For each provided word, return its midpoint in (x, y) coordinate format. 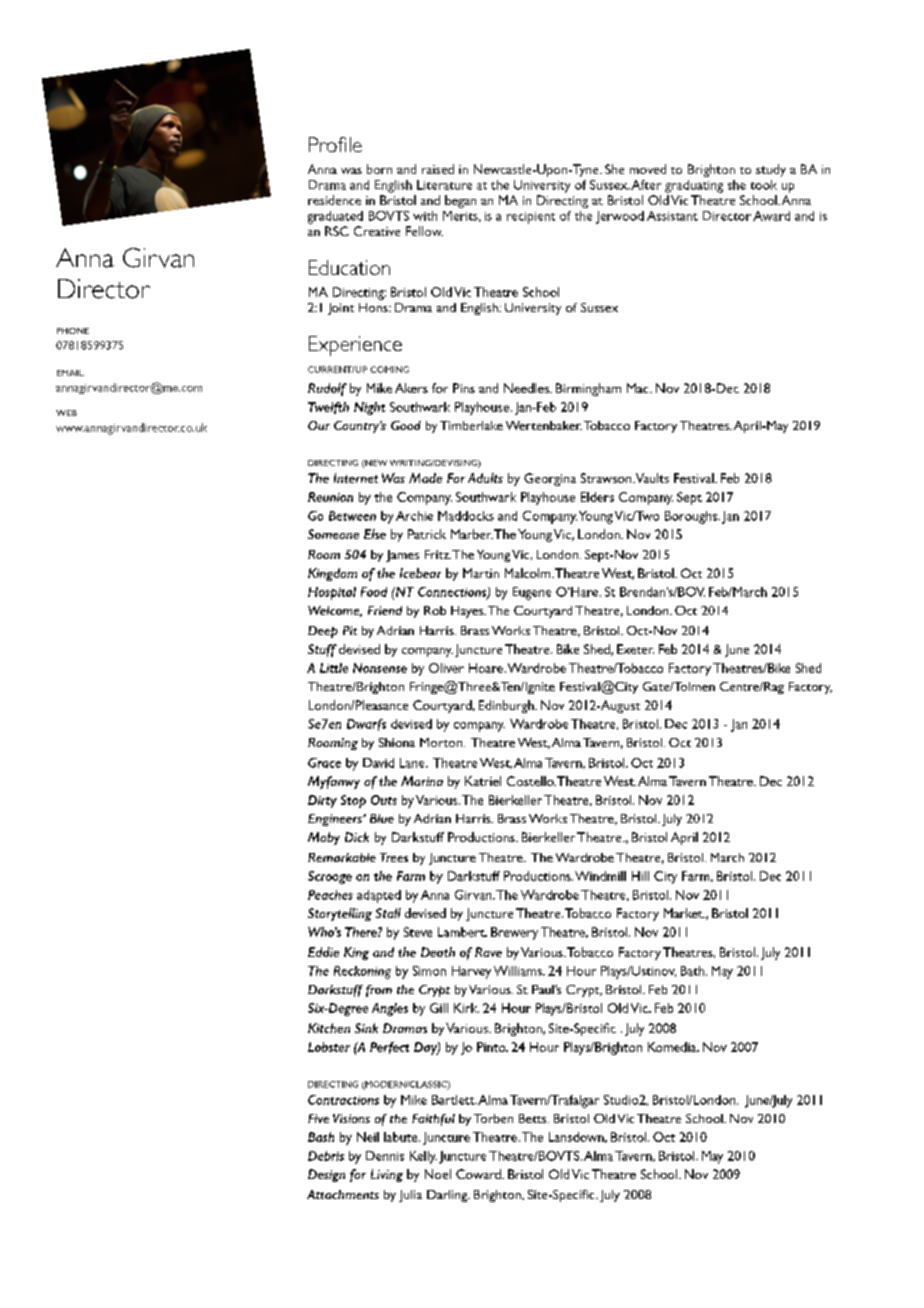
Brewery (514, 933)
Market (684, 913)
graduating (694, 186)
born (379, 169)
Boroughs (692, 517)
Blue (382, 818)
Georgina (550, 479)
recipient (531, 218)
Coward (479, 1174)
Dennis (385, 1156)
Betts (534, 1118)
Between (352, 516)
